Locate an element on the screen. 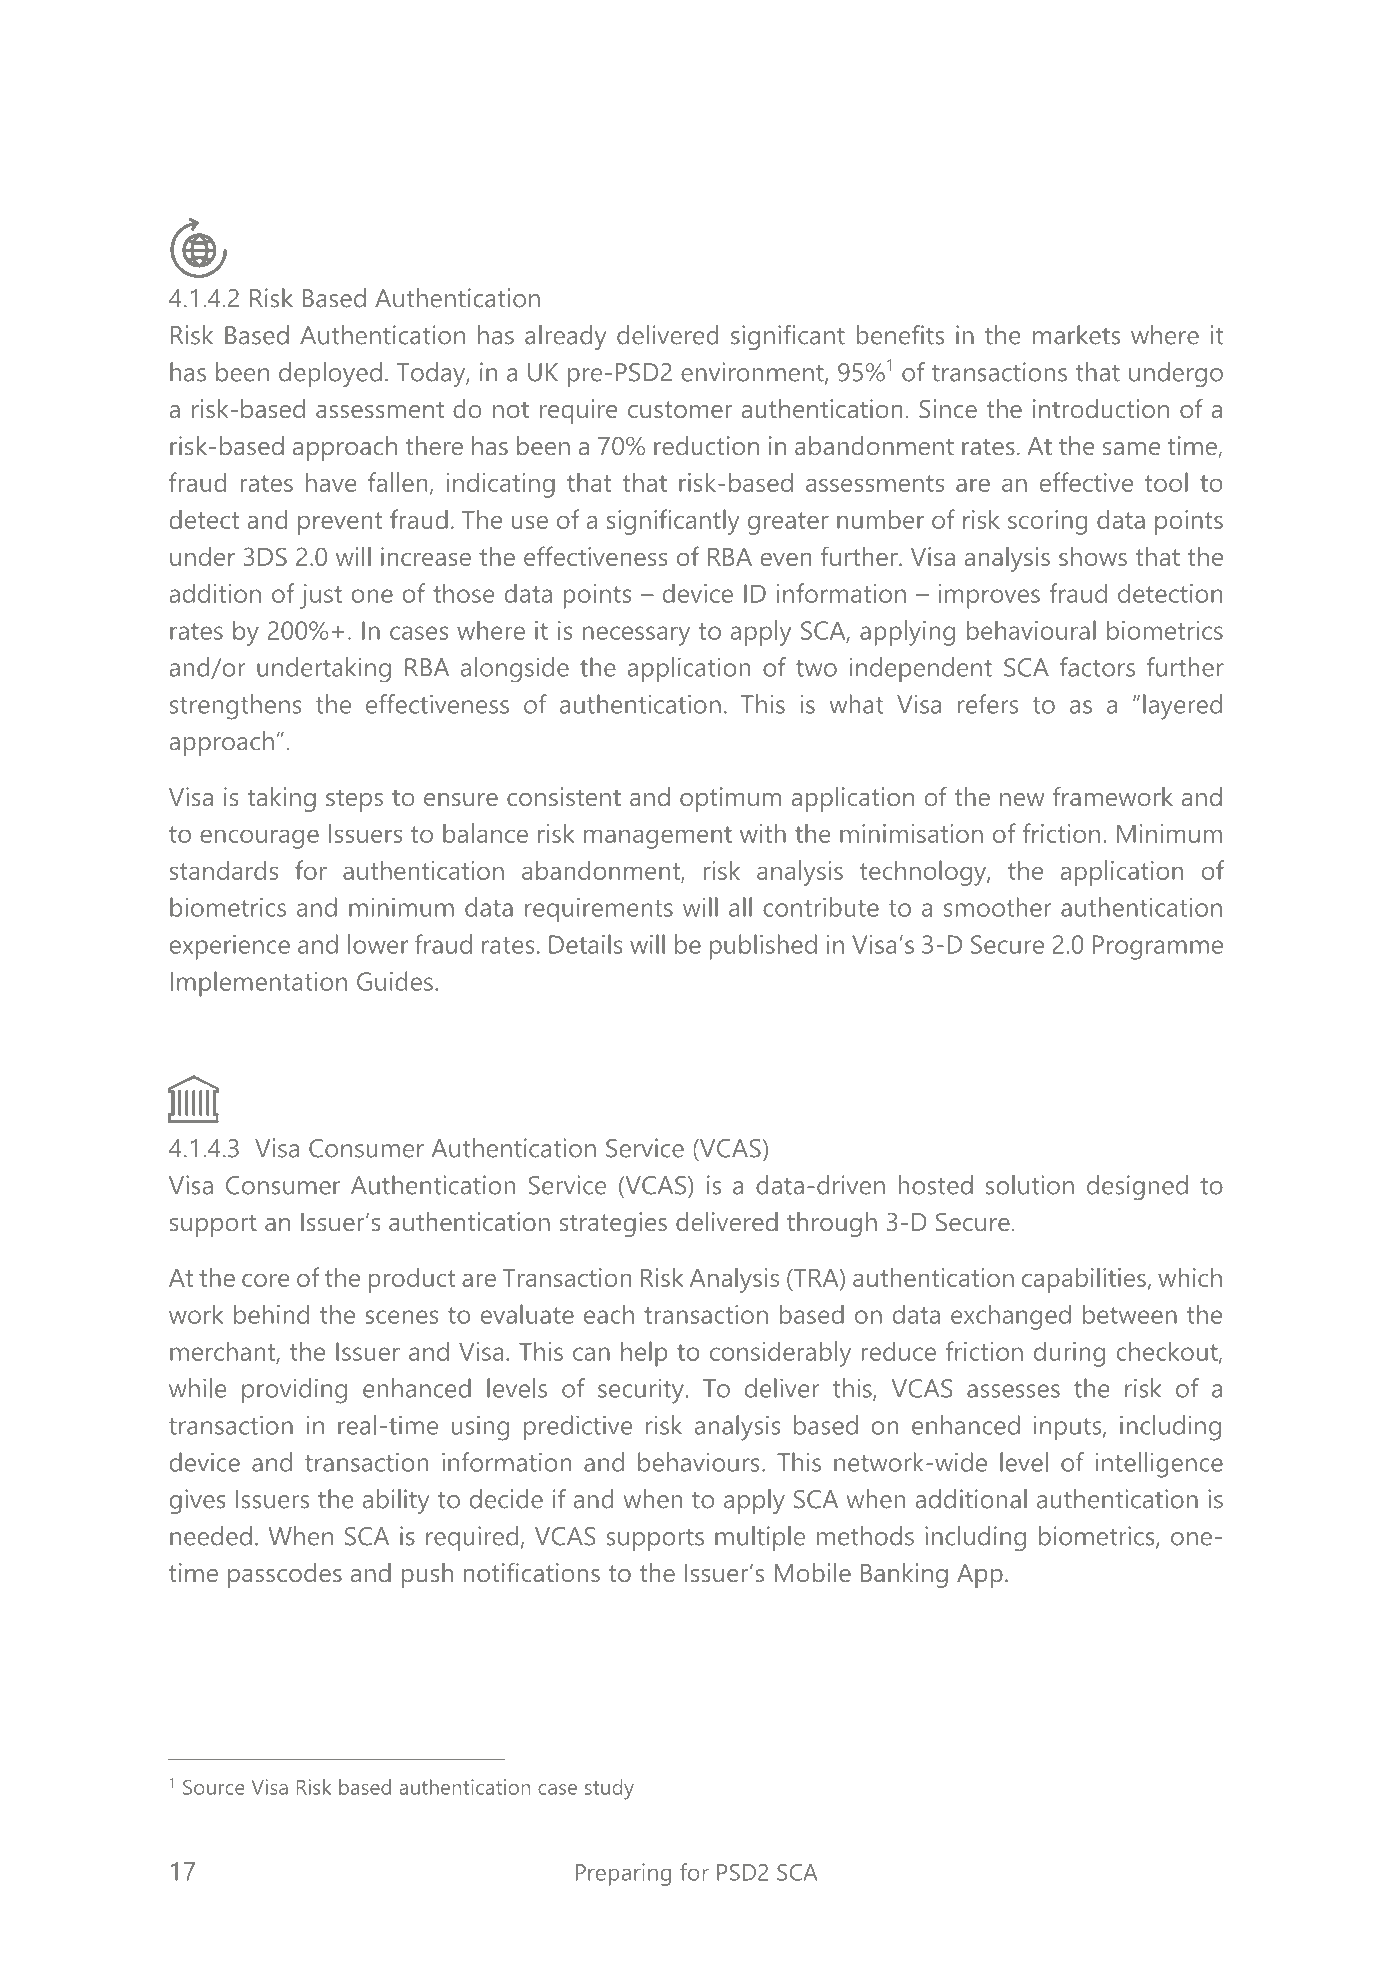 This screenshot has height=1968, width=1392. ability is located at coordinates (396, 1501).
